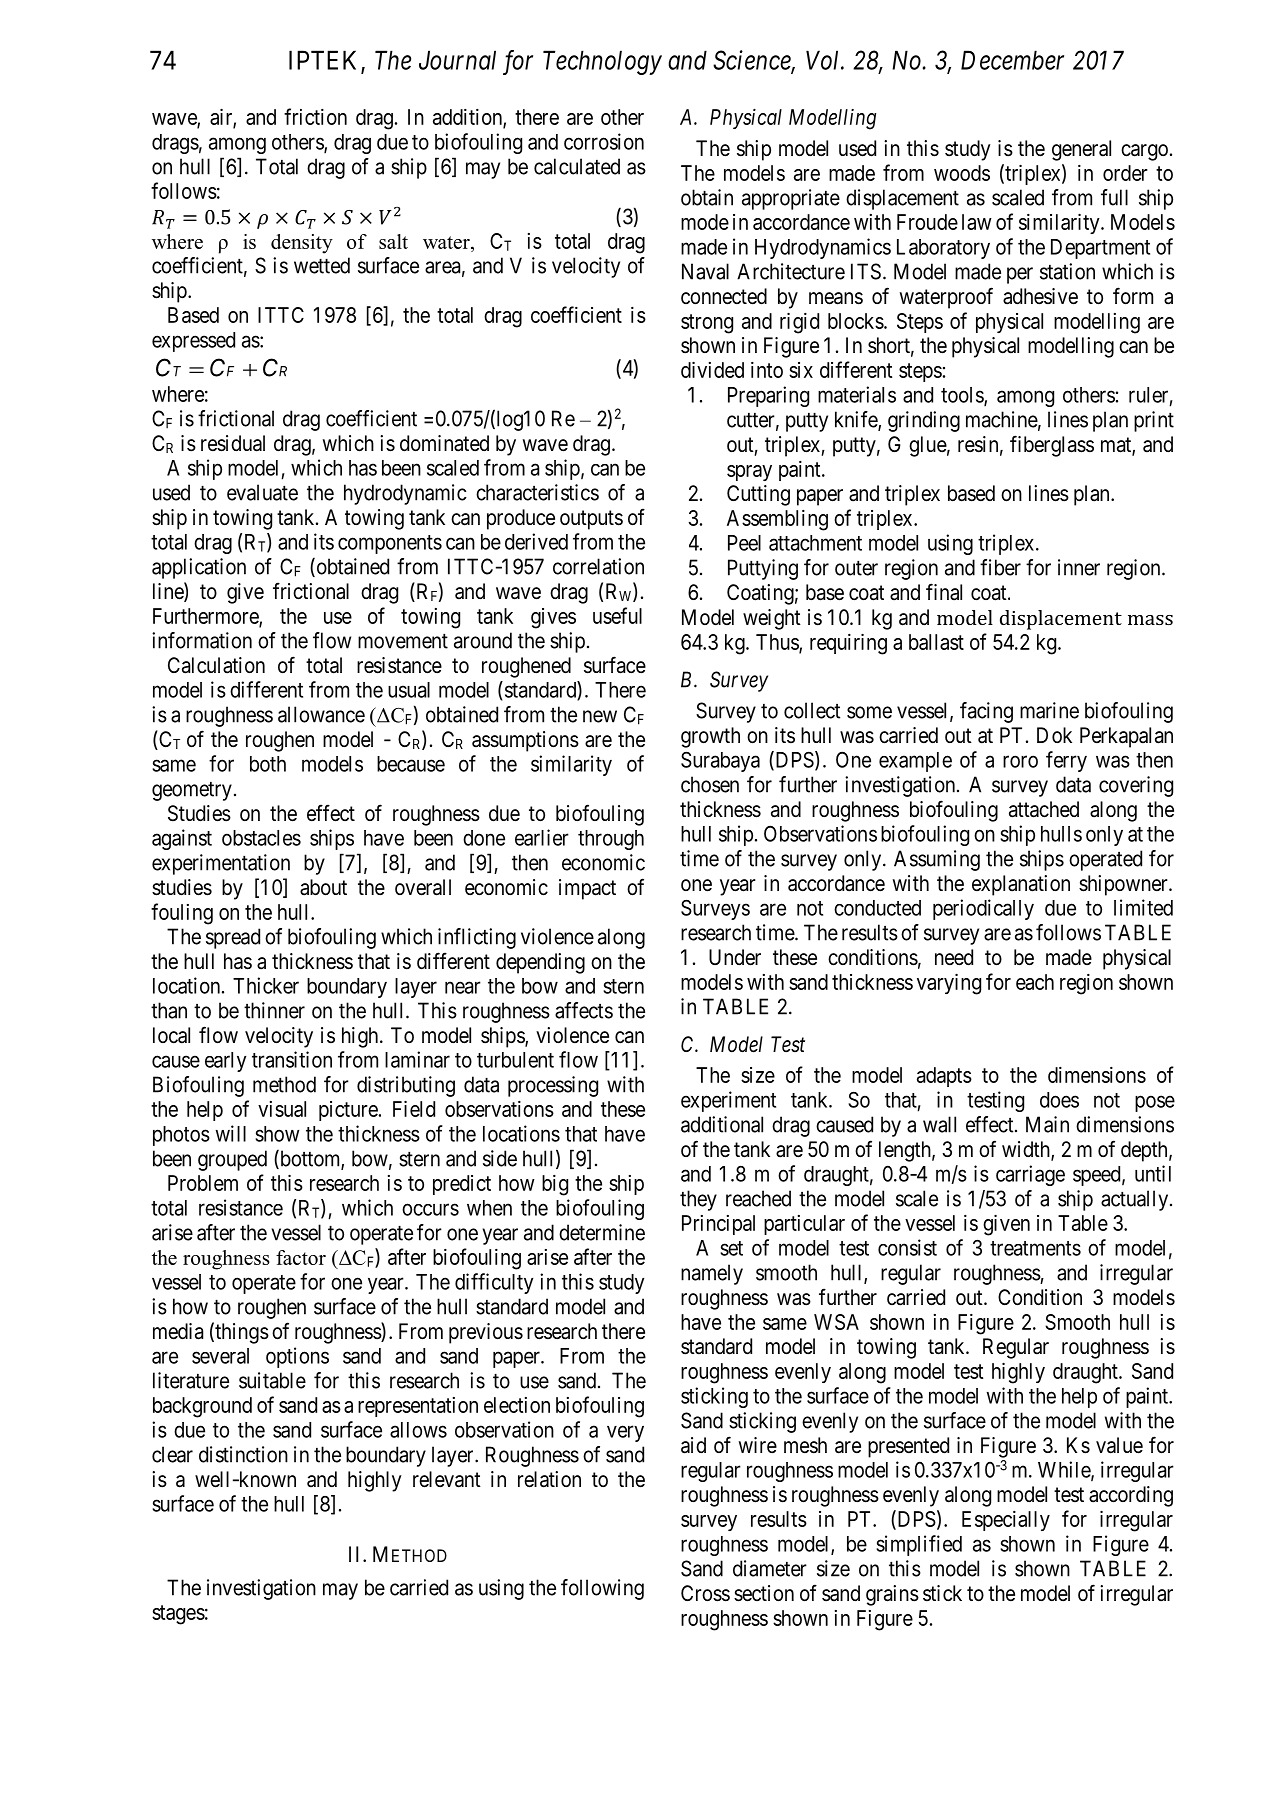 The image size is (1277, 1805). Describe the element at coordinates (944, 592) in the screenshot. I see `final` at that location.
